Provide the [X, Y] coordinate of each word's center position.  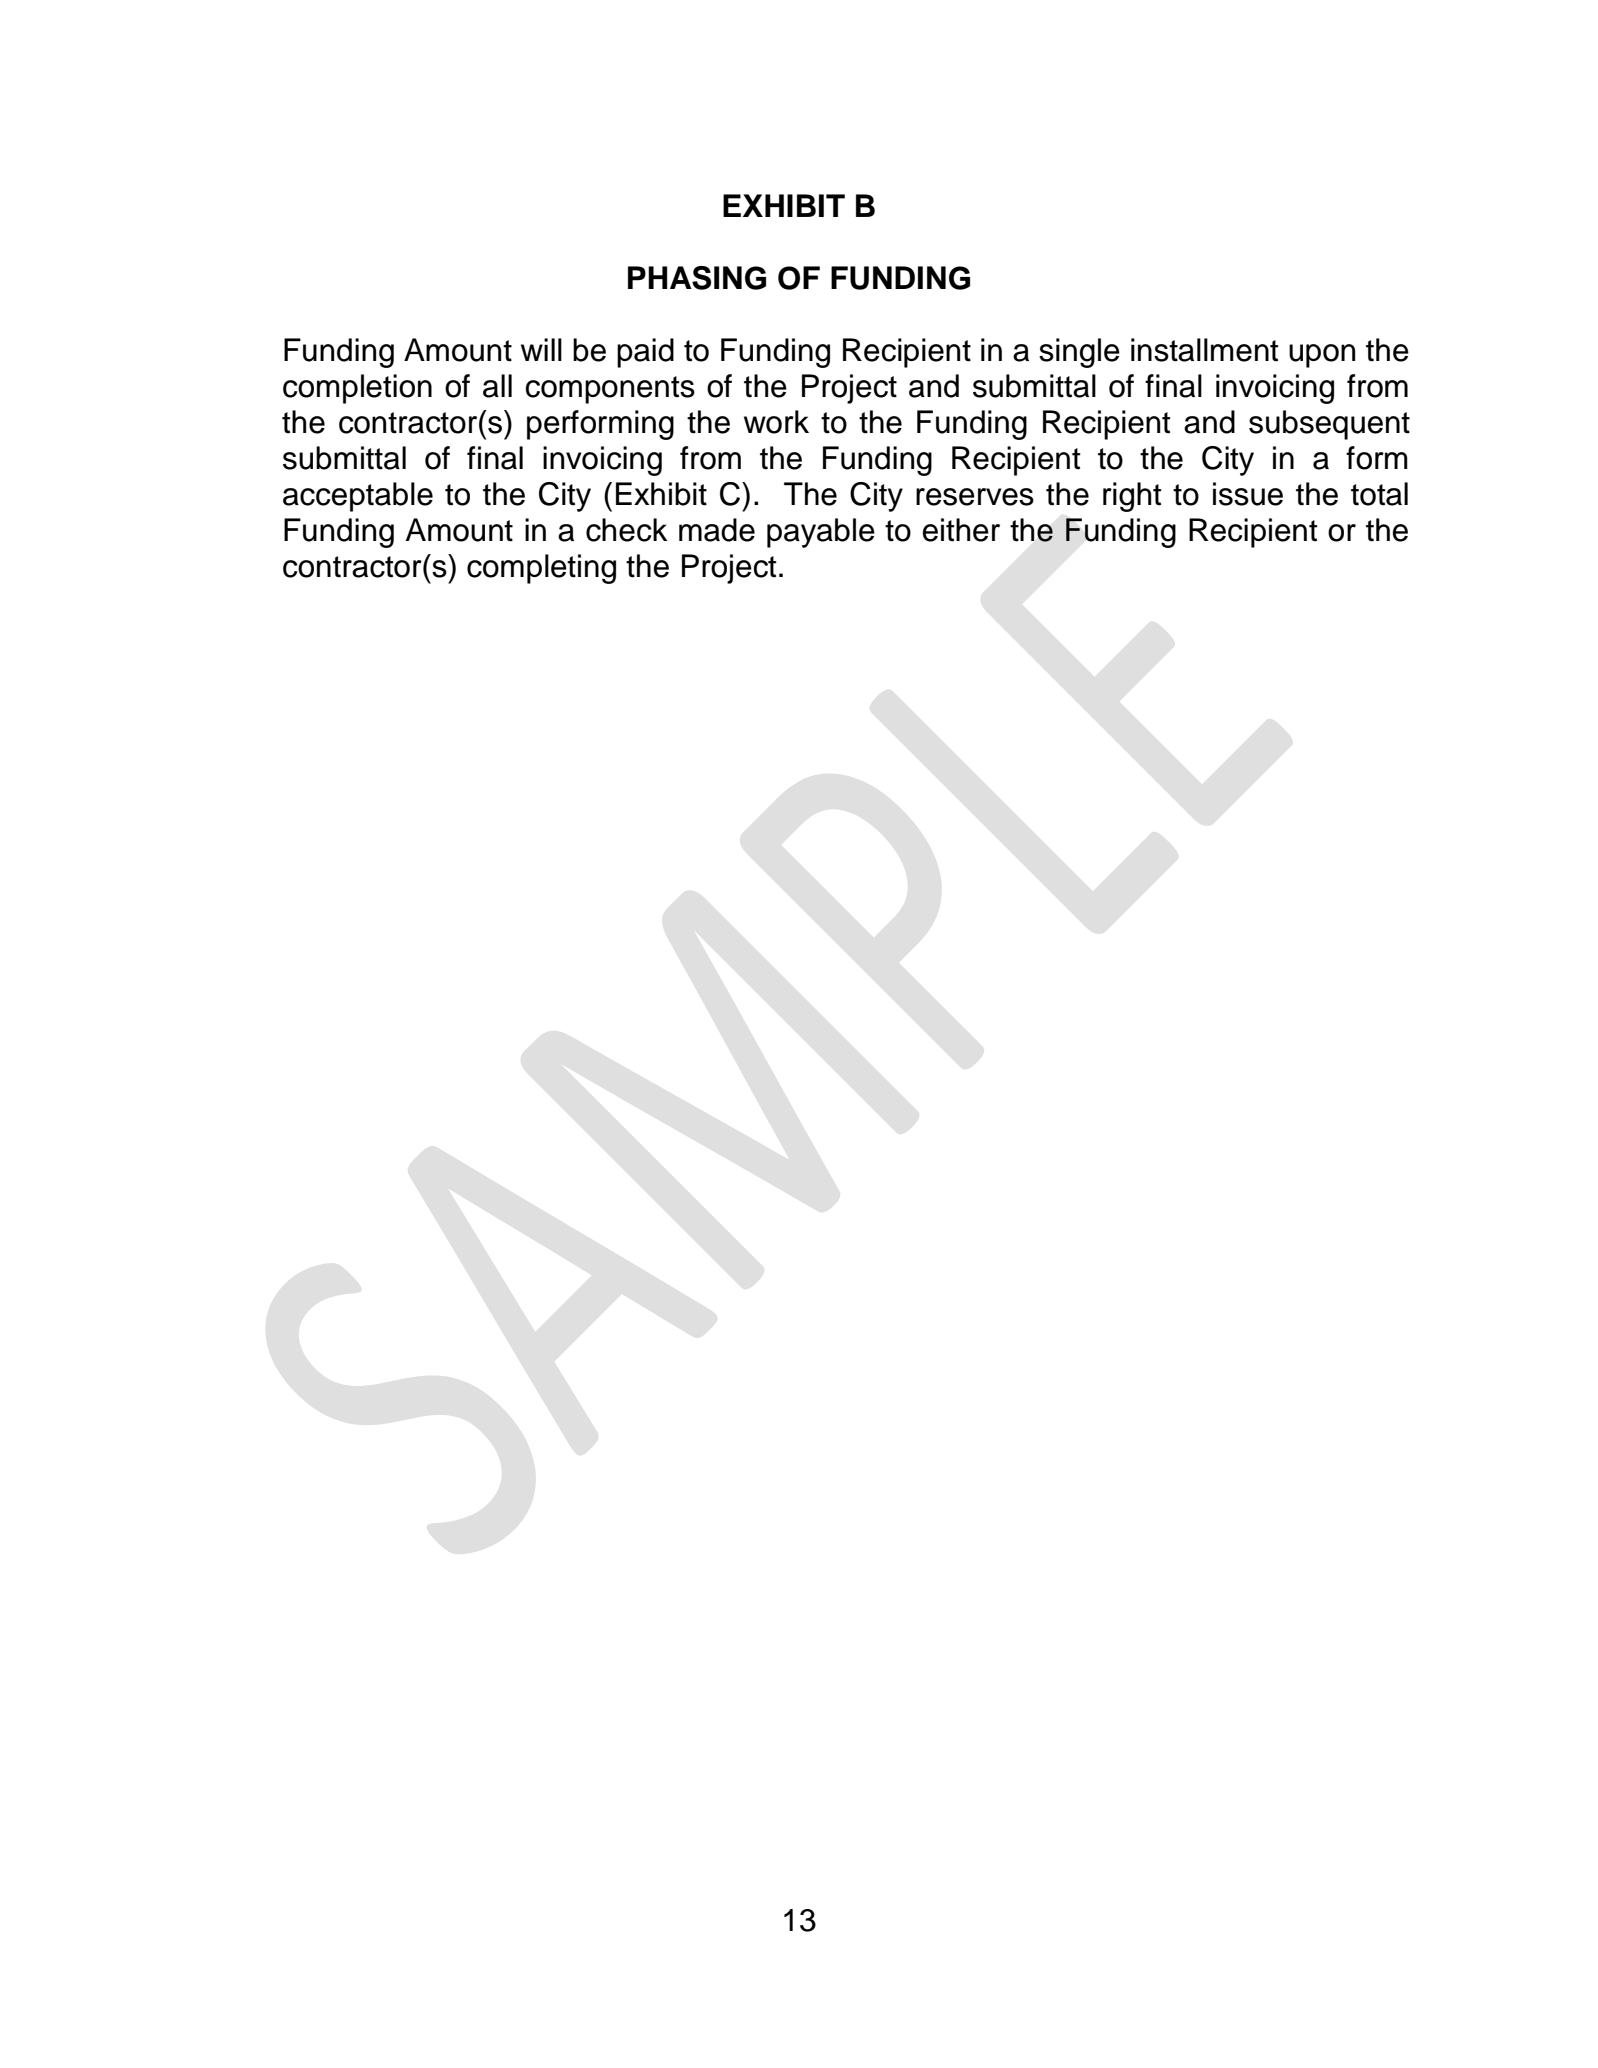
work [776, 422]
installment [1204, 350]
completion [357, 389]
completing [541, 569]
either [961, 530]
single [1079, 353]
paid [645, 353]
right [1132, 497]
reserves [975, 497]
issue [1248, 494]
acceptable [358, 497]
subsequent [1329, 425]
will [541, 349]
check [626, 530]
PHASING [697, 278]
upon [1322, 356]
